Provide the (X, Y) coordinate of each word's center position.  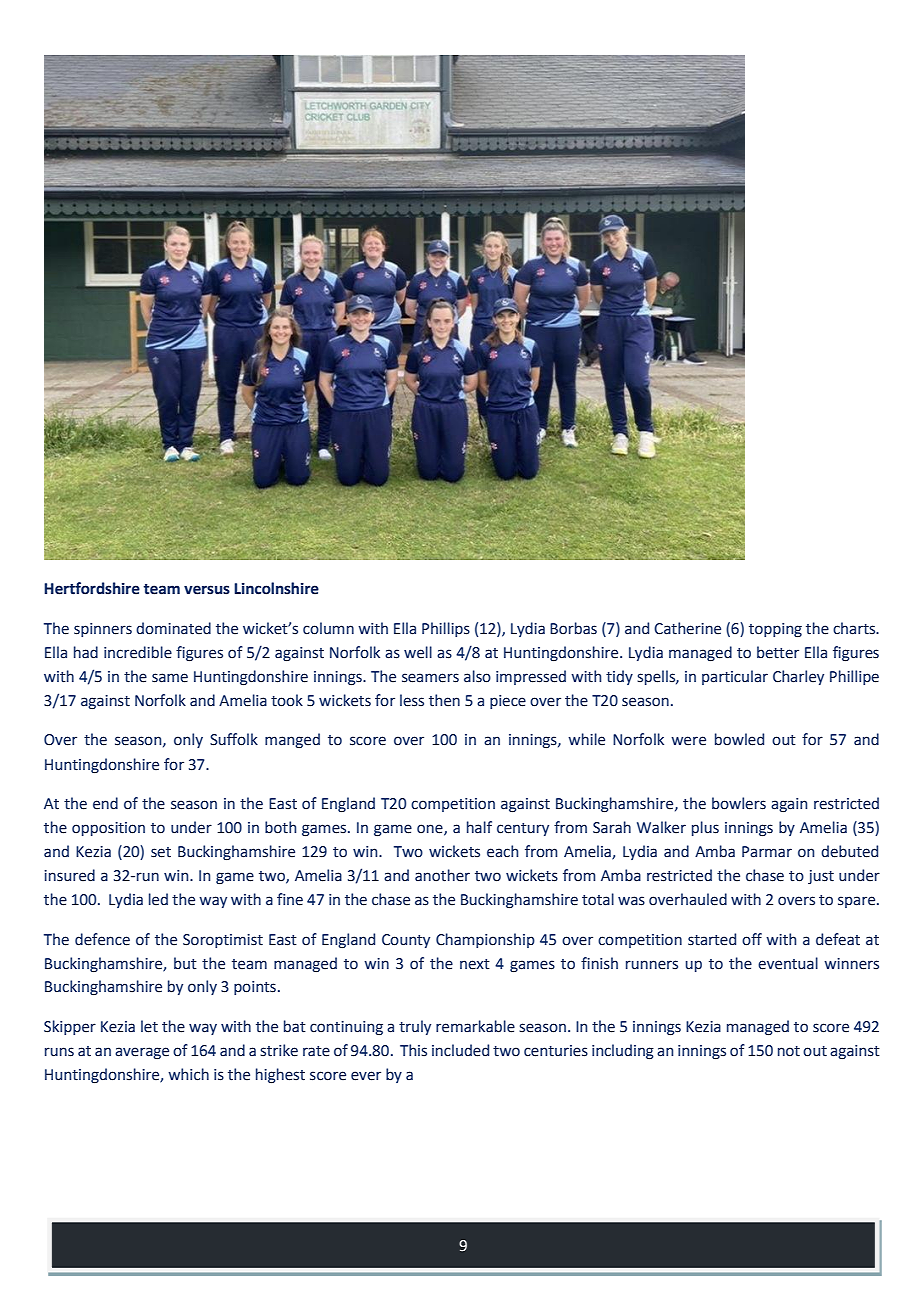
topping (775, 630)
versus (207, 590)
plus (705, 828)
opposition (108, 829)
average (142, 1053)
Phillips (446, 629)
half (479, 827)
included (460, 1050)
